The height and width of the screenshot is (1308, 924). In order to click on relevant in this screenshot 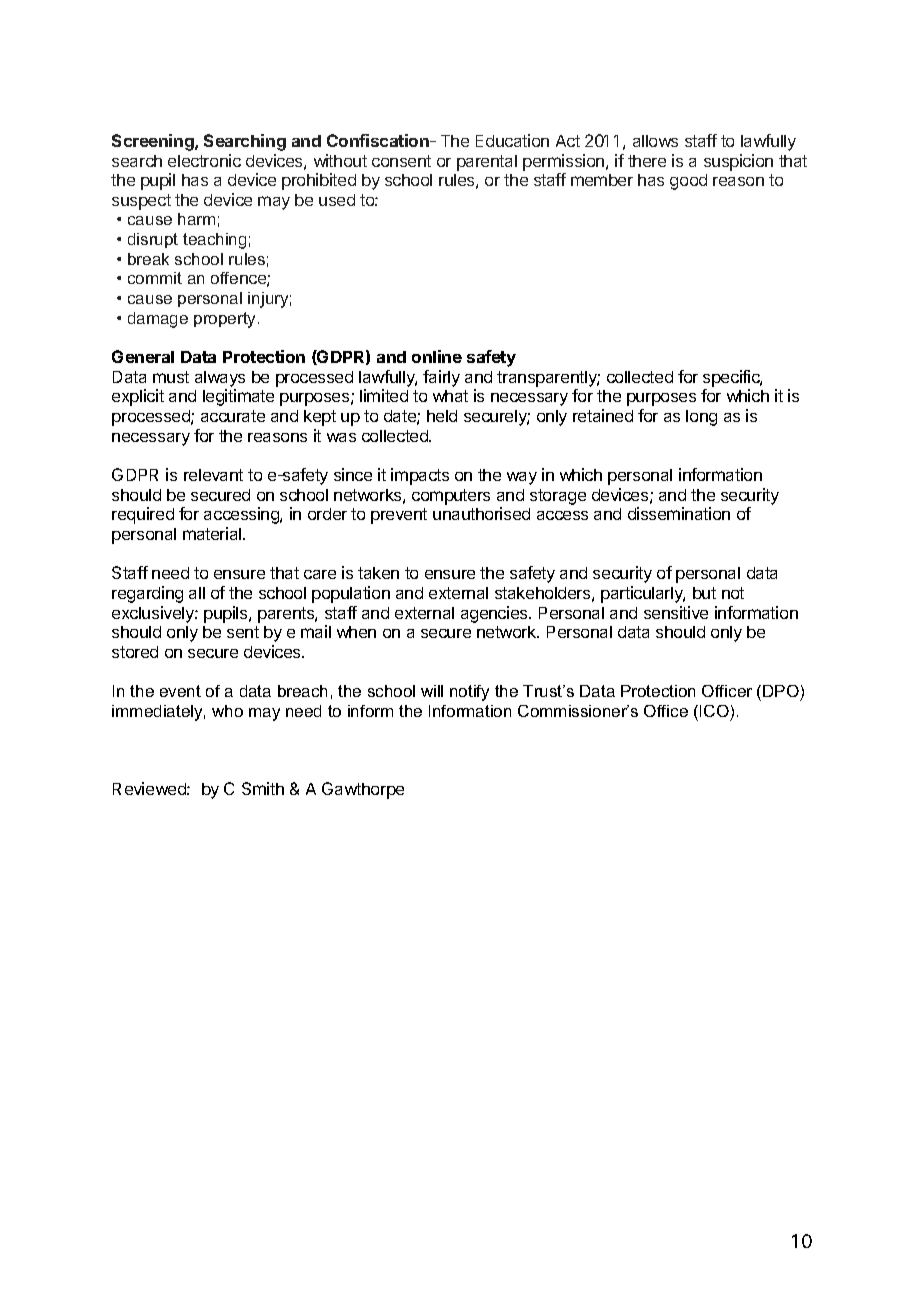, I will do `click(213, 475)`.
